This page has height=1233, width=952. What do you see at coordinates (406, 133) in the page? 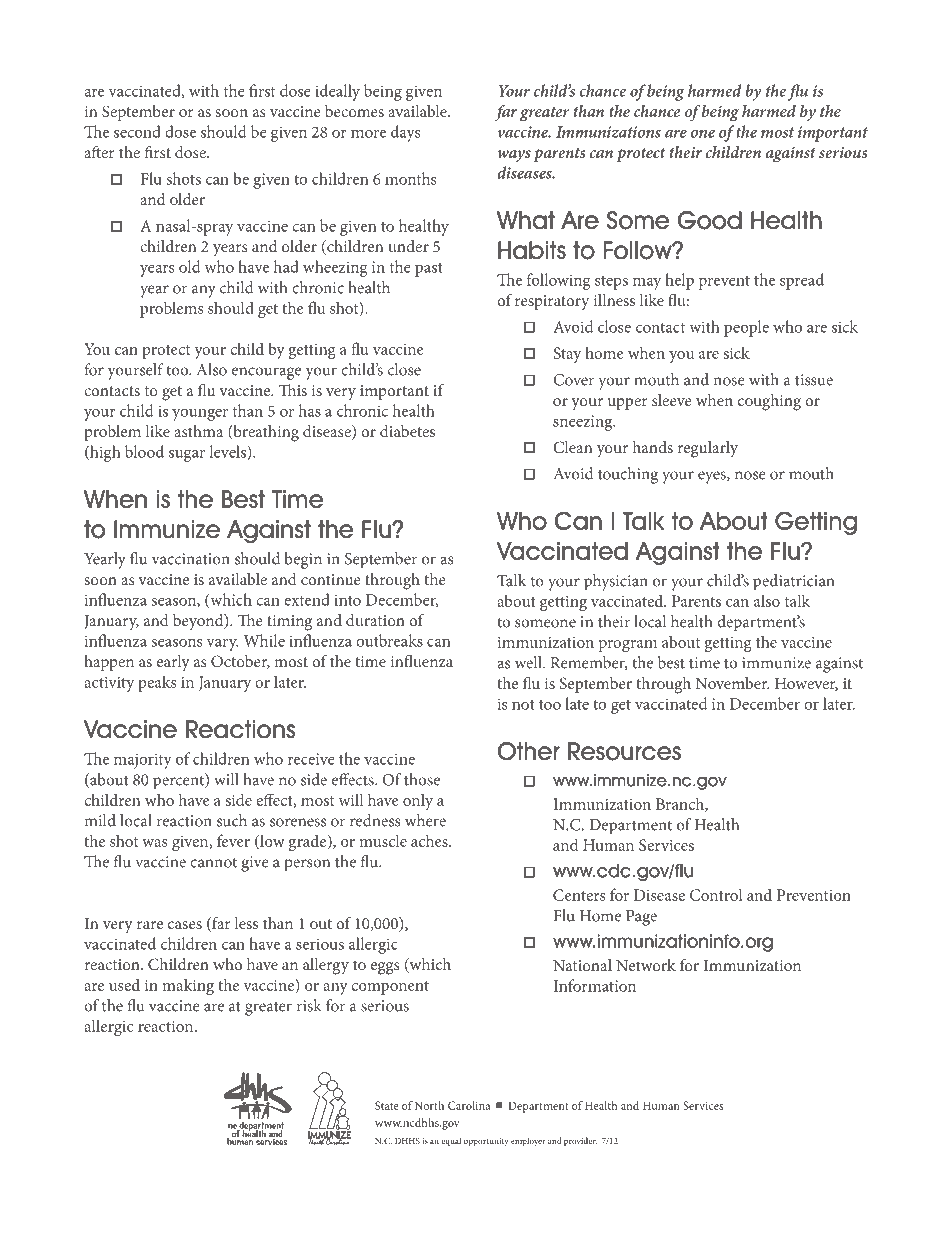
I see `days` at bounding box center [406, 133].
